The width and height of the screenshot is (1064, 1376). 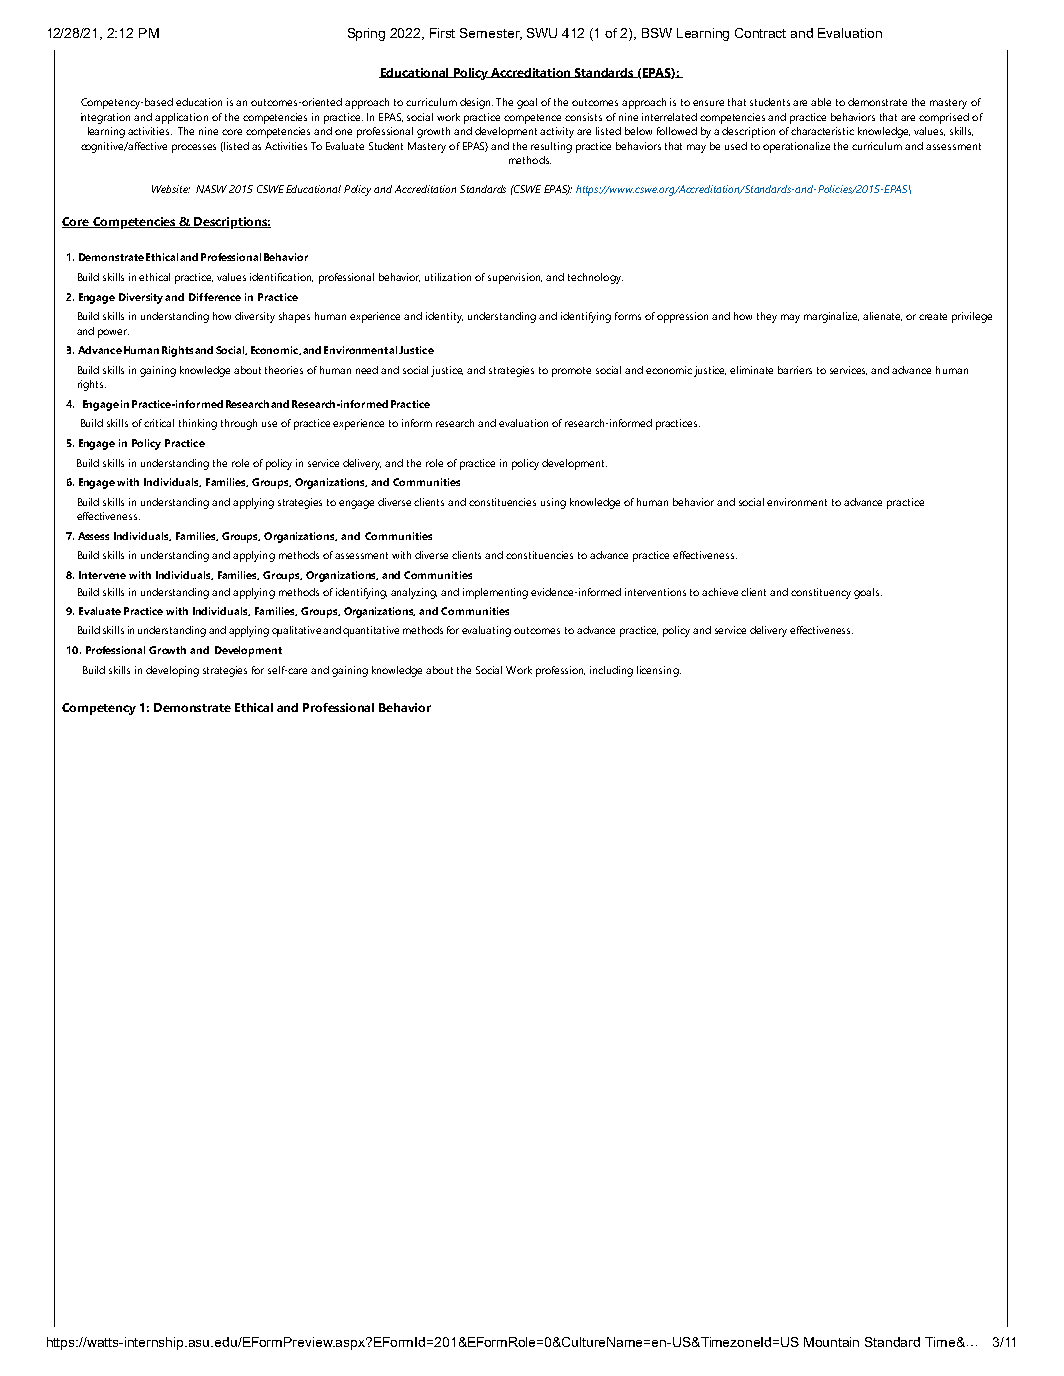 I want to click on thinking, so click(x=198, y=424).
